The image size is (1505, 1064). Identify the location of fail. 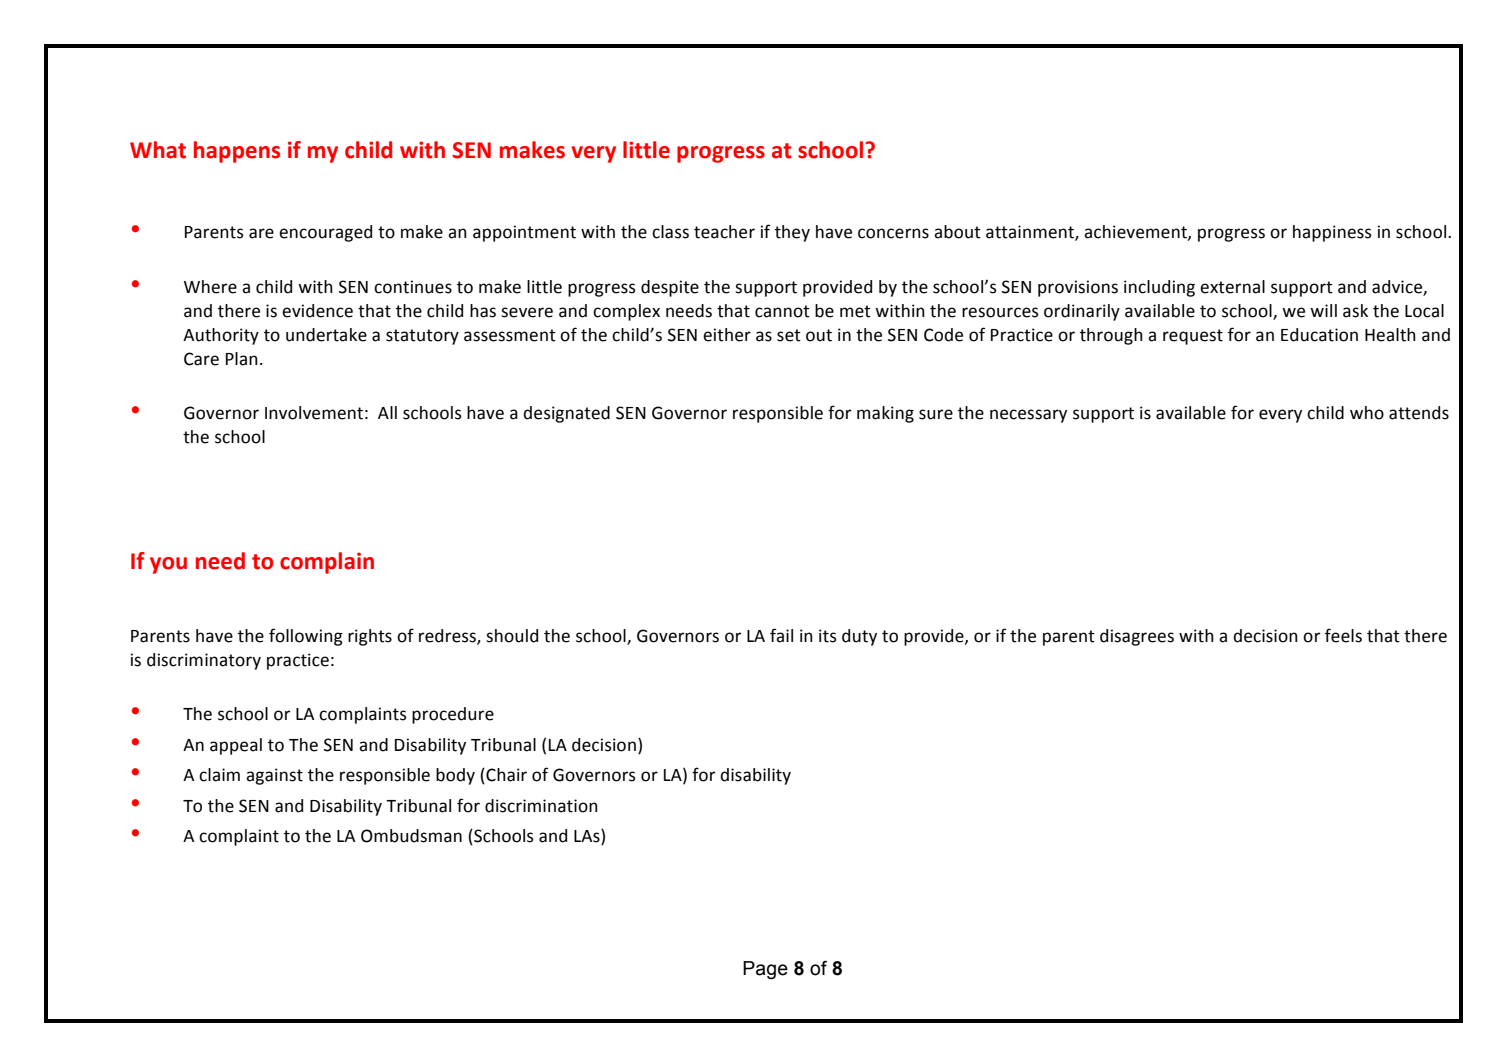
(781, 635).
